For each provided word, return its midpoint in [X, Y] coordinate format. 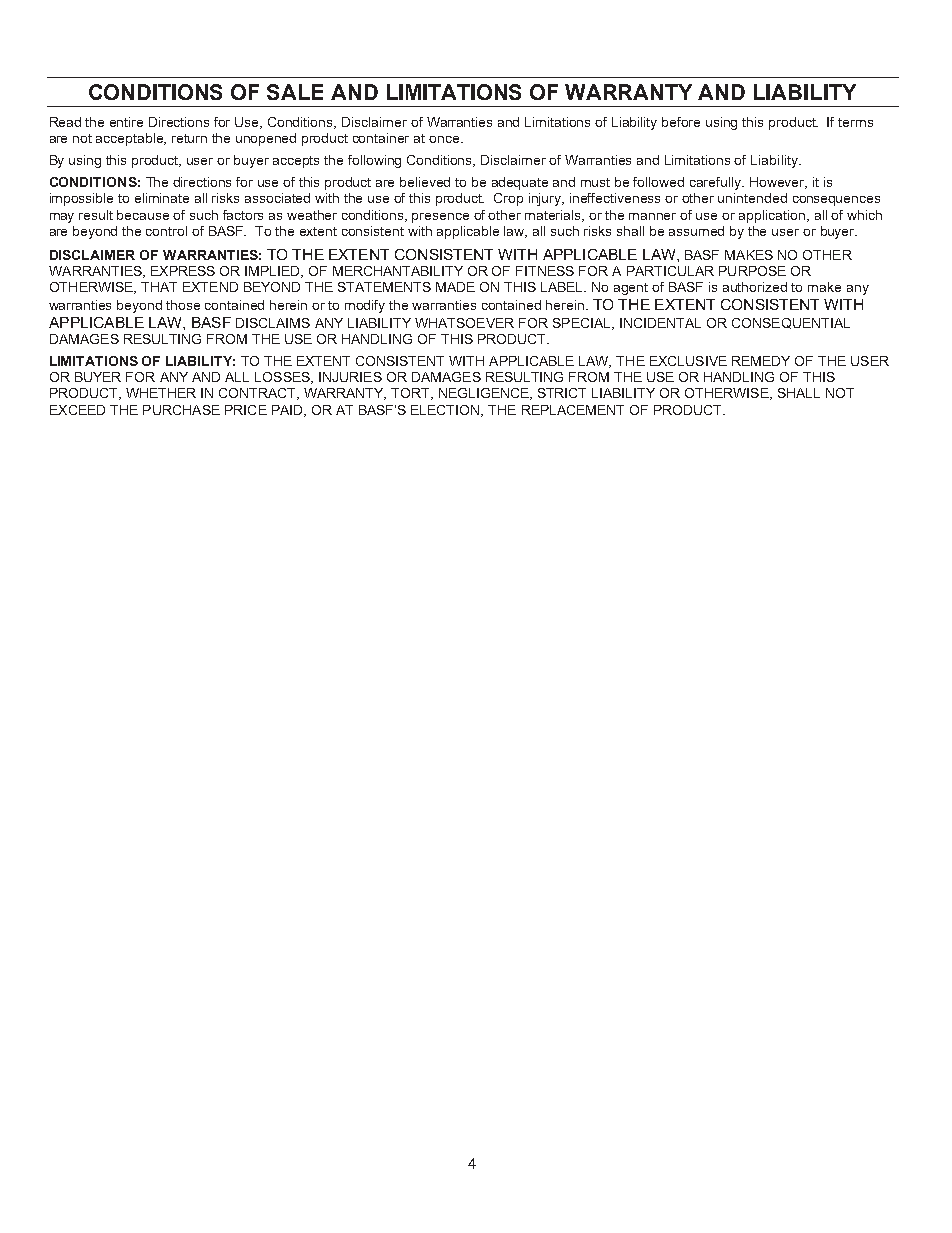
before [681, 122]
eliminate [162, 198]
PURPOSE [752, 271]
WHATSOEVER [464, 323]
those [183, 305]
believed [425, 182]
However [778, 183]
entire [126, 122]
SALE [295, 92]
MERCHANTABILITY [398, 271]
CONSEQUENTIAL [791, 323]
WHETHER [161, 393]
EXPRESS [183, 271]
